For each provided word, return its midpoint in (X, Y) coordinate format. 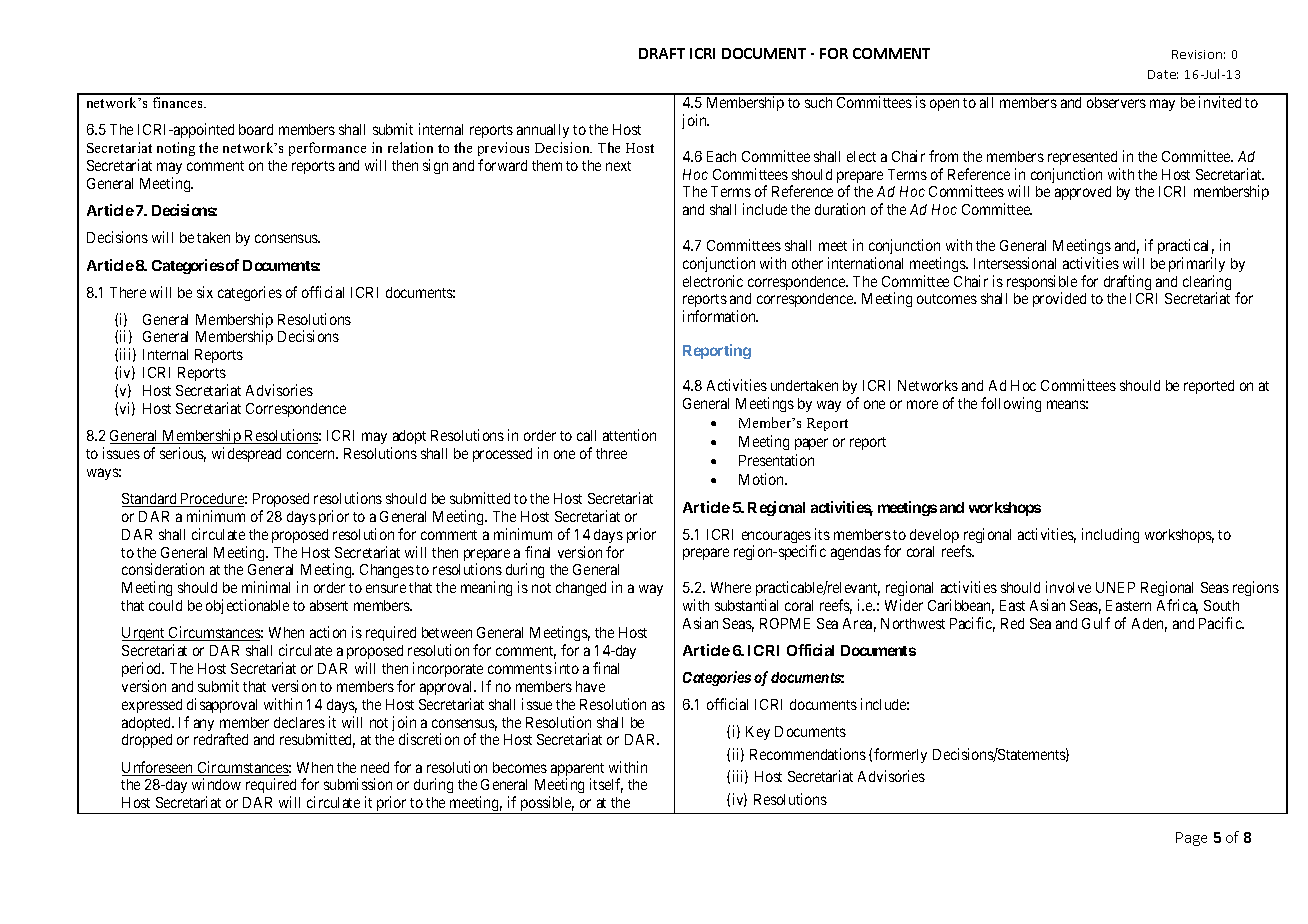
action (328, 632)
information (720, 316)
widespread (246, 454)
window (216, 784)
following (1011, 404)
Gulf (1096, 623)
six (205, 292)
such (818, 102)
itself (606, 785)
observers (1116, 102)
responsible (1042, 284)
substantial (746, 605)
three (611, 453)
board (256, 129)
